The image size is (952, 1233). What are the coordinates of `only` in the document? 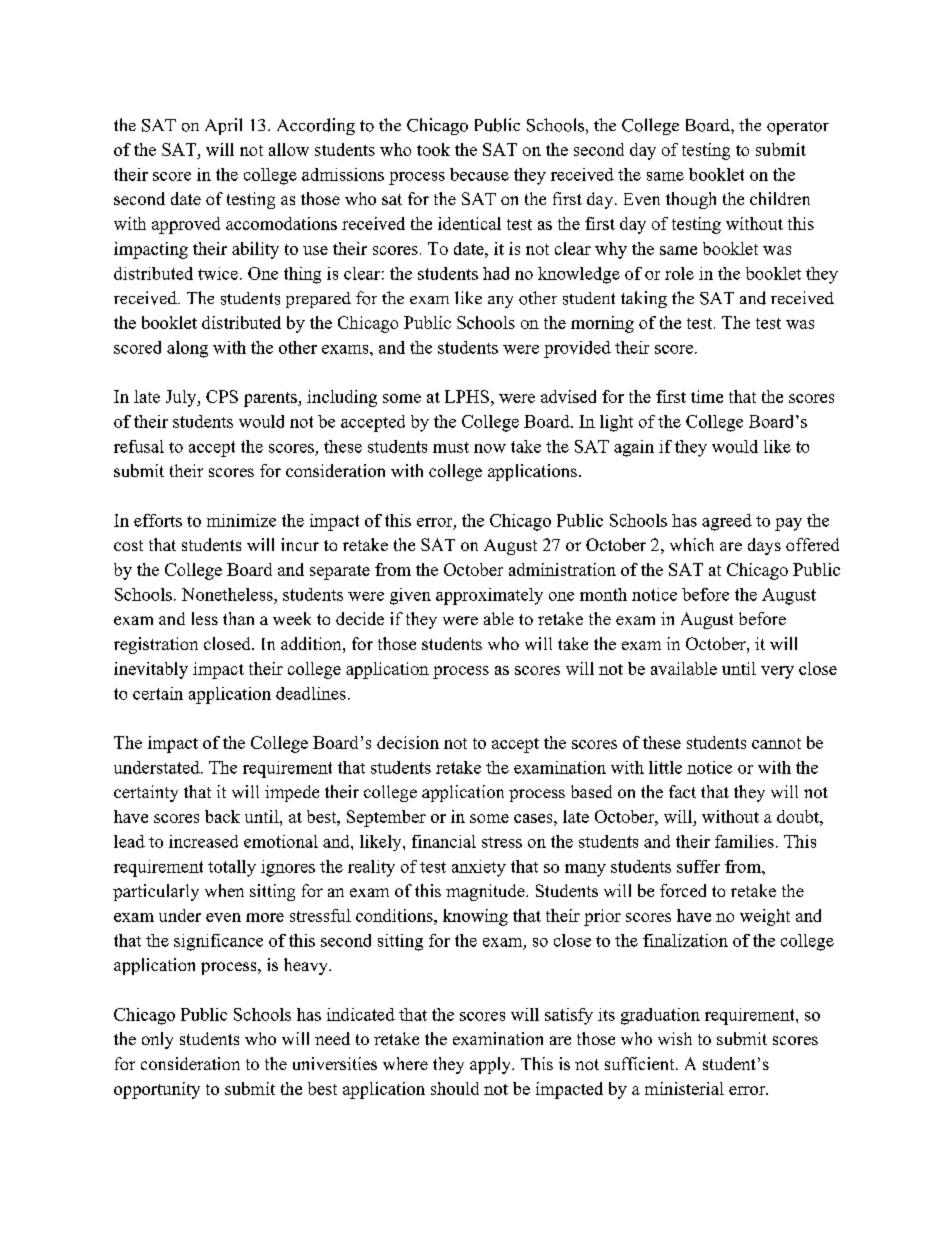 It's located at (157, 1040).
